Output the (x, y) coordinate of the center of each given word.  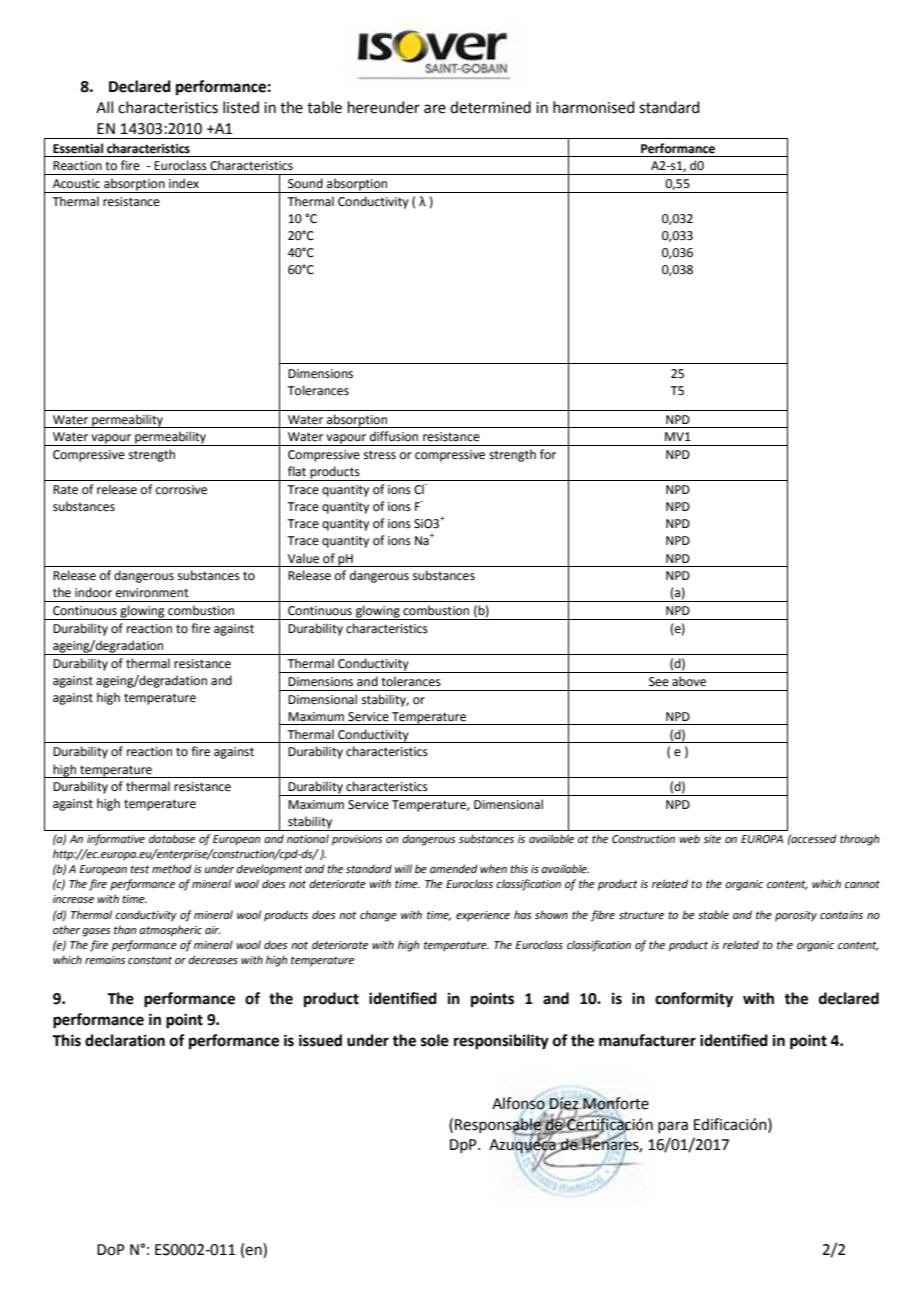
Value (303, 558)
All (104, 107)
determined (490, 107)
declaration (125, 1040)
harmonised (594, 107)
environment (152, 593)
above (689, 681)
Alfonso (519, 1103)
